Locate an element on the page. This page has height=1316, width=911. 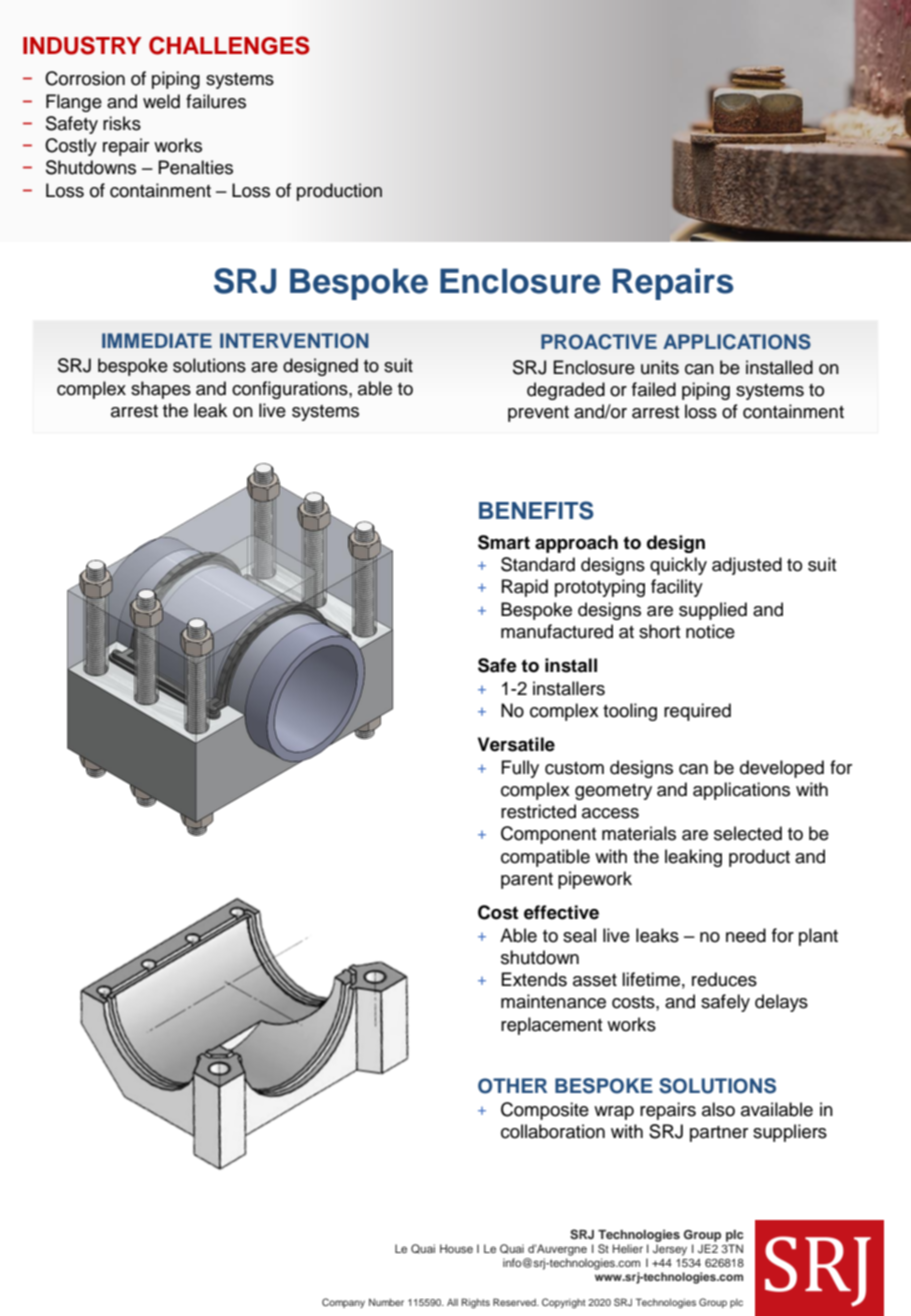
IMMEDIATE is located at coordinates (157, 340).
